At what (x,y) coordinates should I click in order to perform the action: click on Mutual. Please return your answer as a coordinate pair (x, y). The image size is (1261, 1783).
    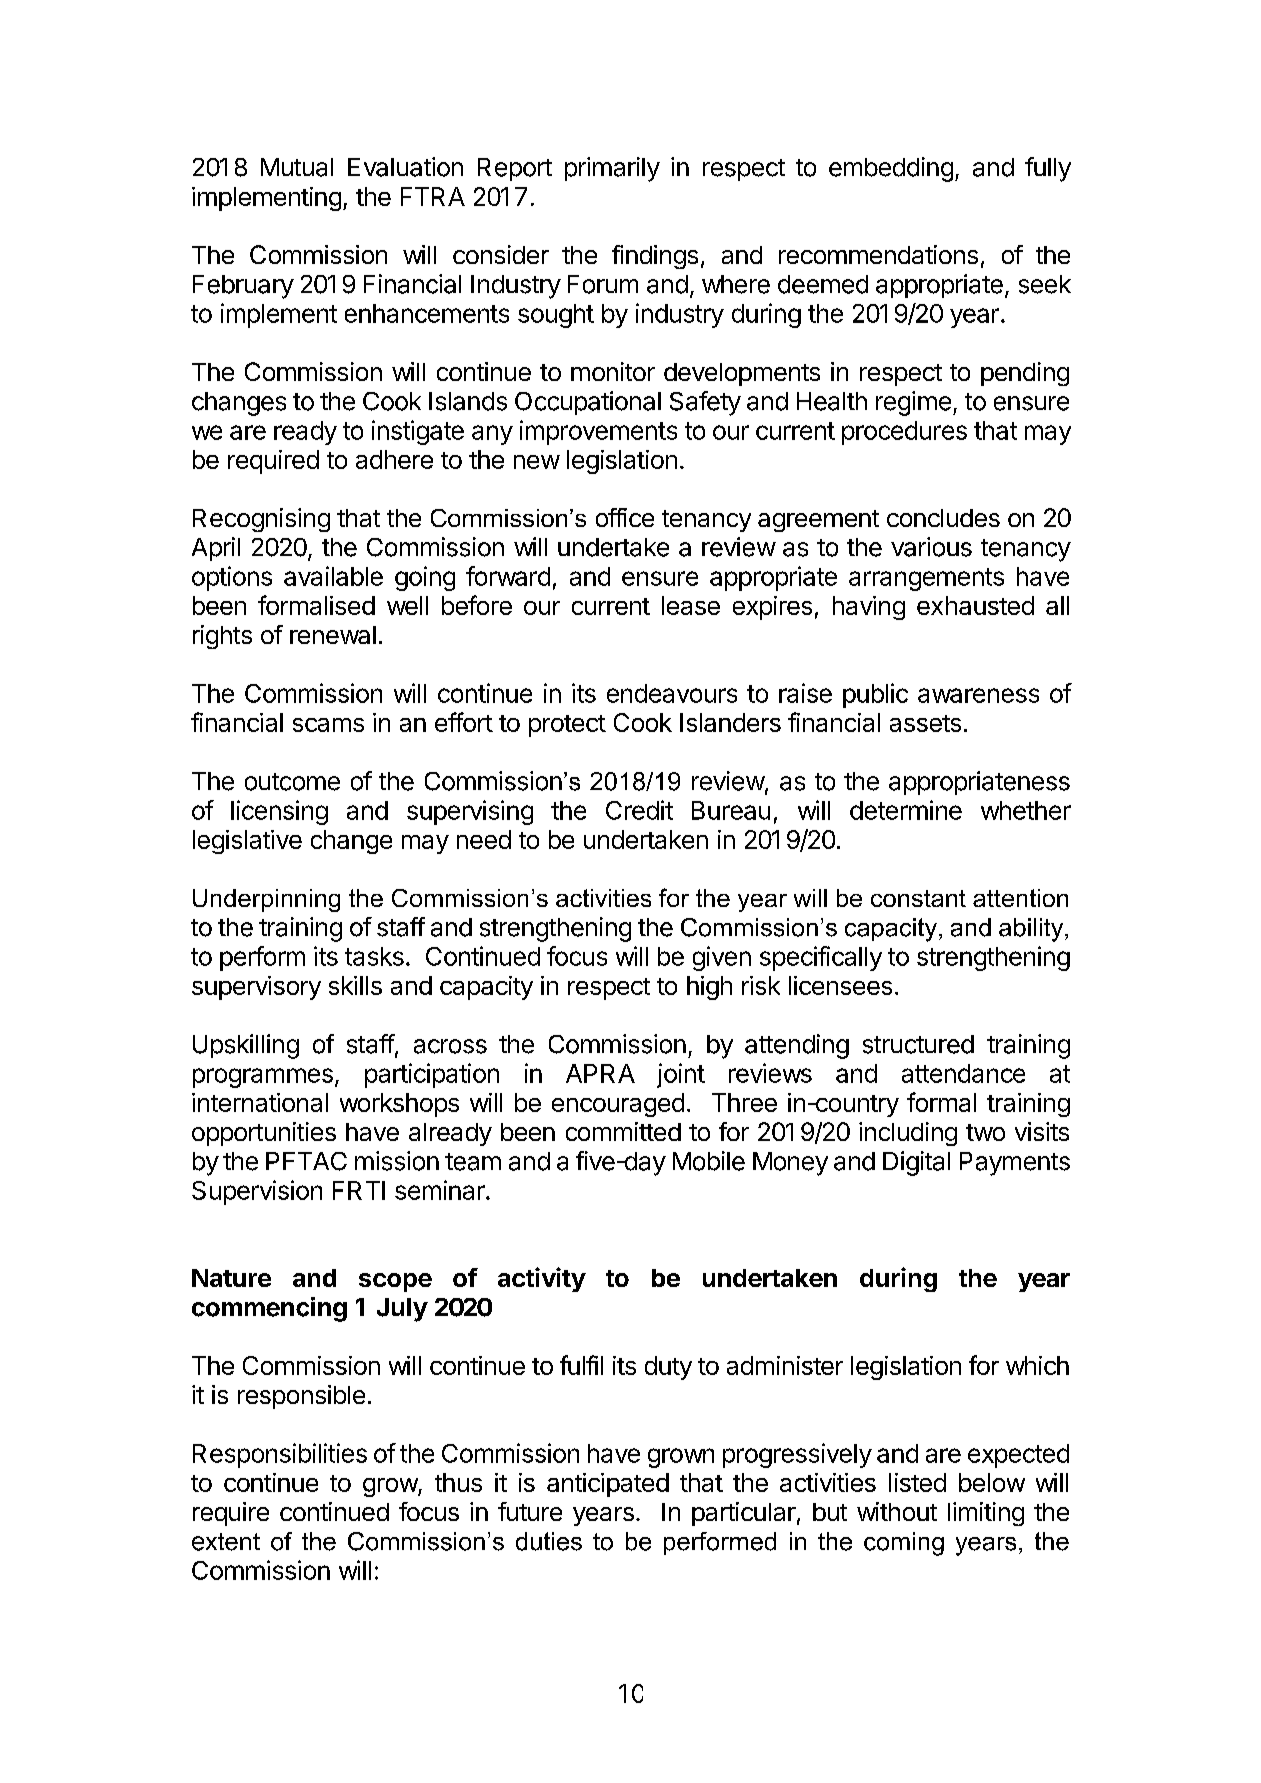
    Looking at the image, I should click on (297, 167).
